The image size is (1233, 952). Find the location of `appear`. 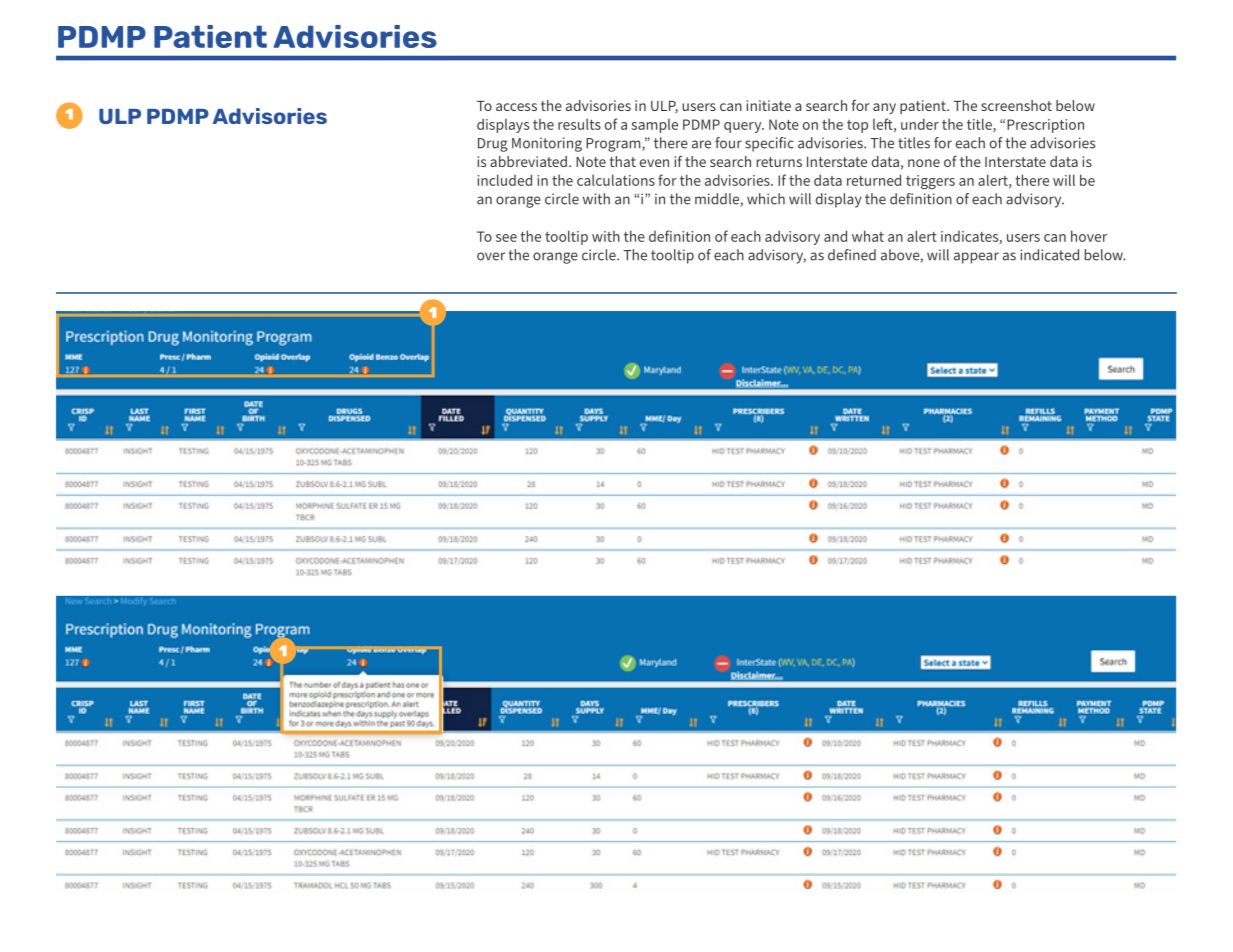

appear is located at coordinates (976, 258).
